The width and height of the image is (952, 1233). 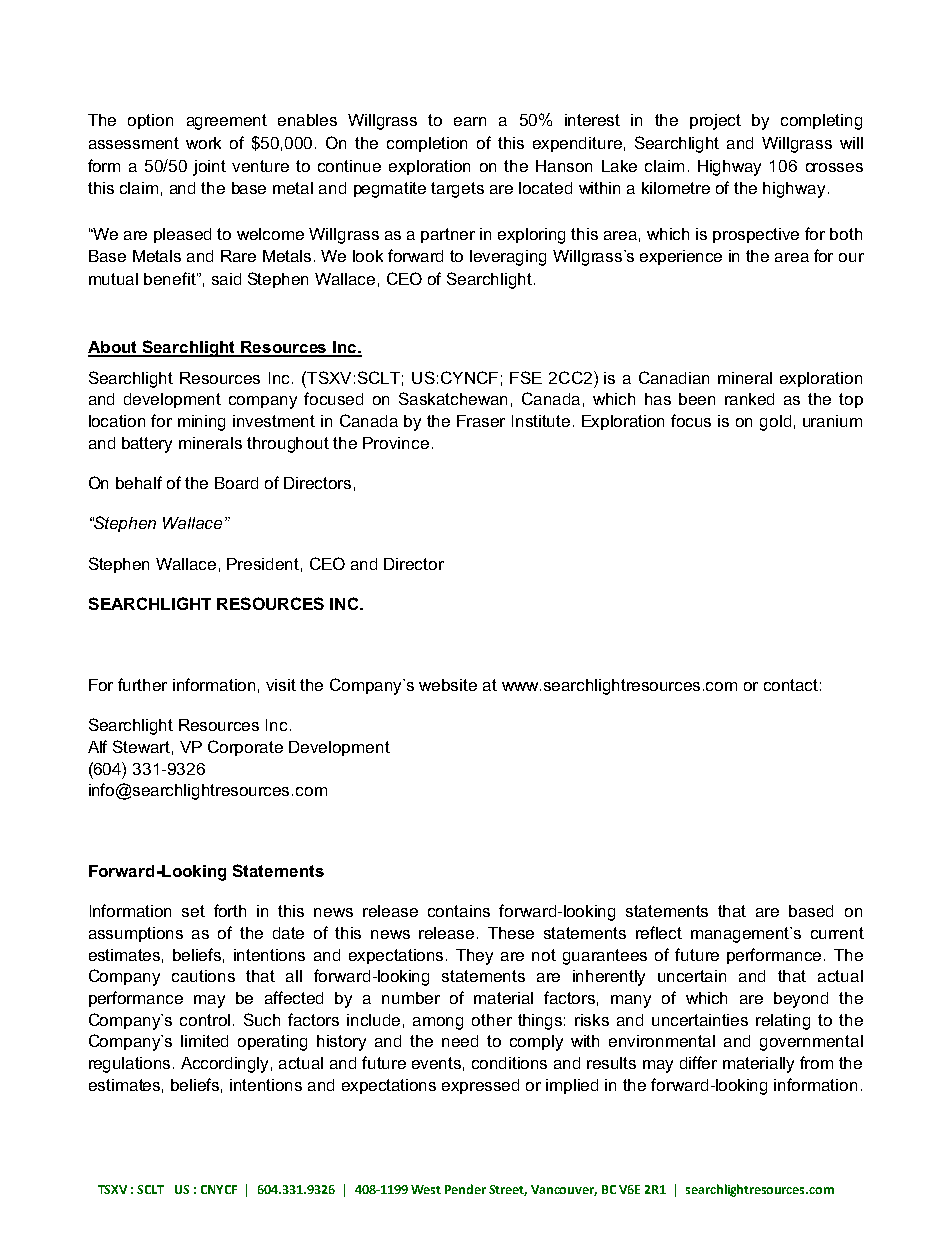 I want to click on work, so click(x=203, y=143).
